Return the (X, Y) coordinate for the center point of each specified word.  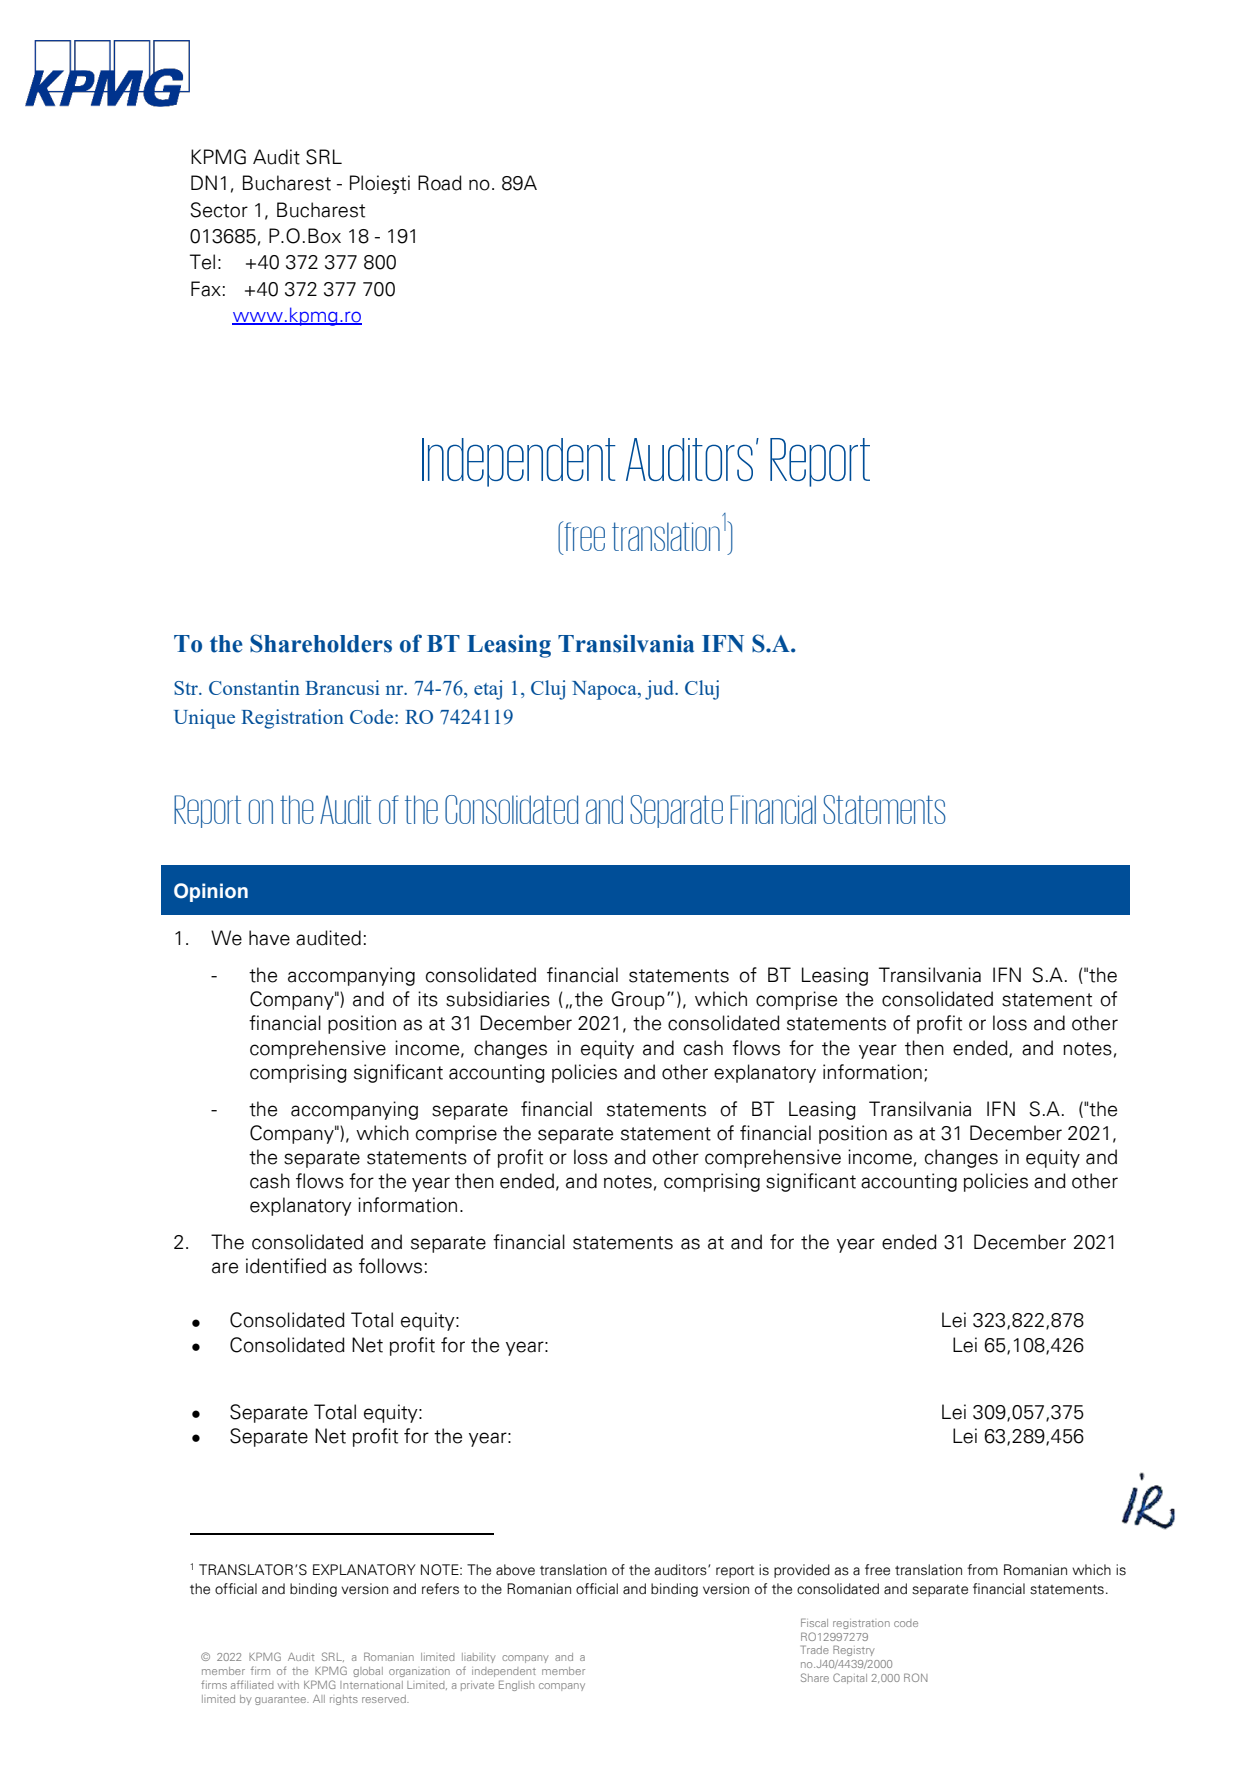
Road (440, 183)
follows (390, 1266)
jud (661, 690)
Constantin (254, 687)
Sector (219, 210)
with (288, 1685)
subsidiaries (498, 999)
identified (286, 1266)
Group (638, 1000)
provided (802, 1571)
